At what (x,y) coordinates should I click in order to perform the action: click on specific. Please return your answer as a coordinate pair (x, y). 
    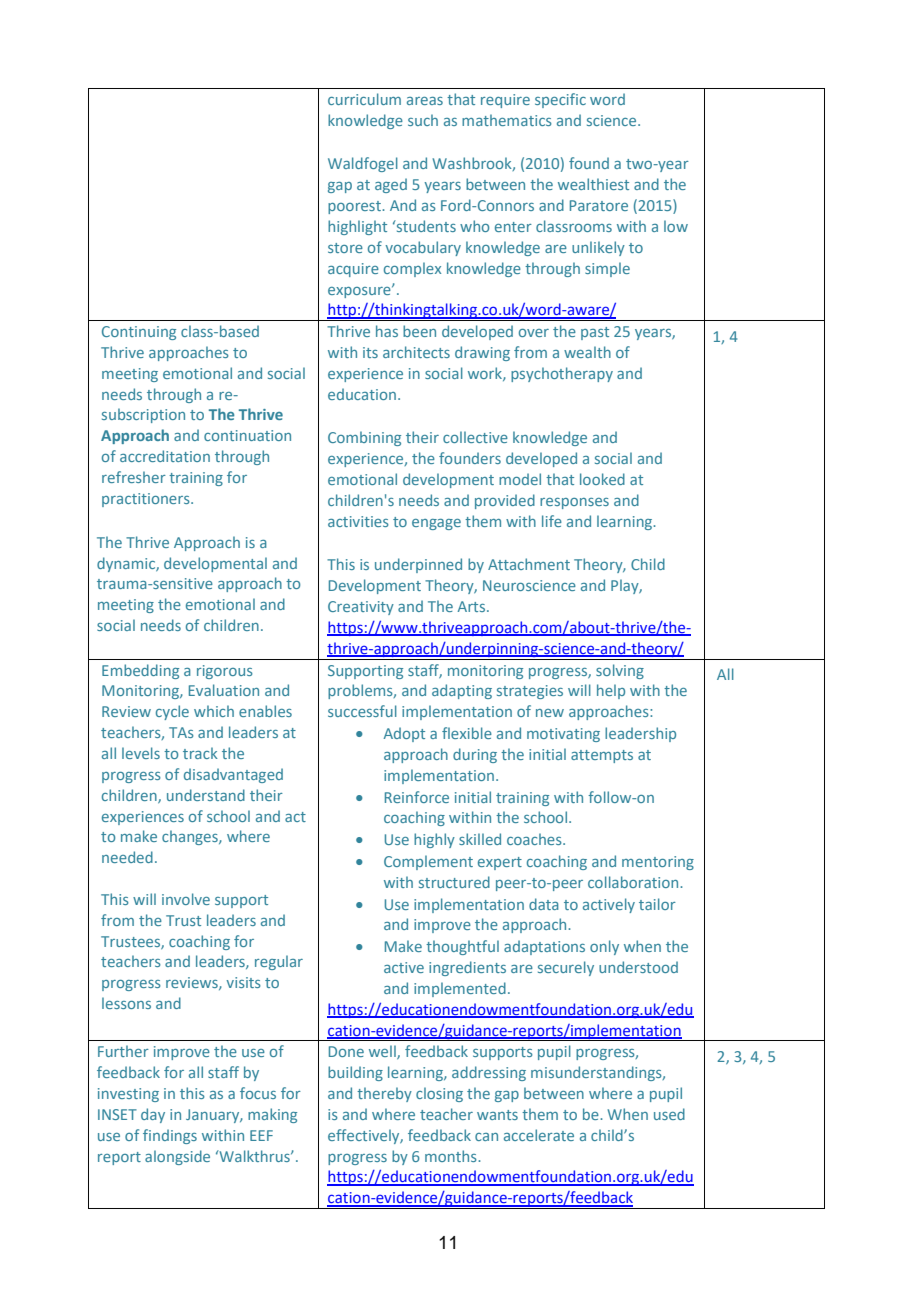
    Looking at the image, I should click on (560, 100).
